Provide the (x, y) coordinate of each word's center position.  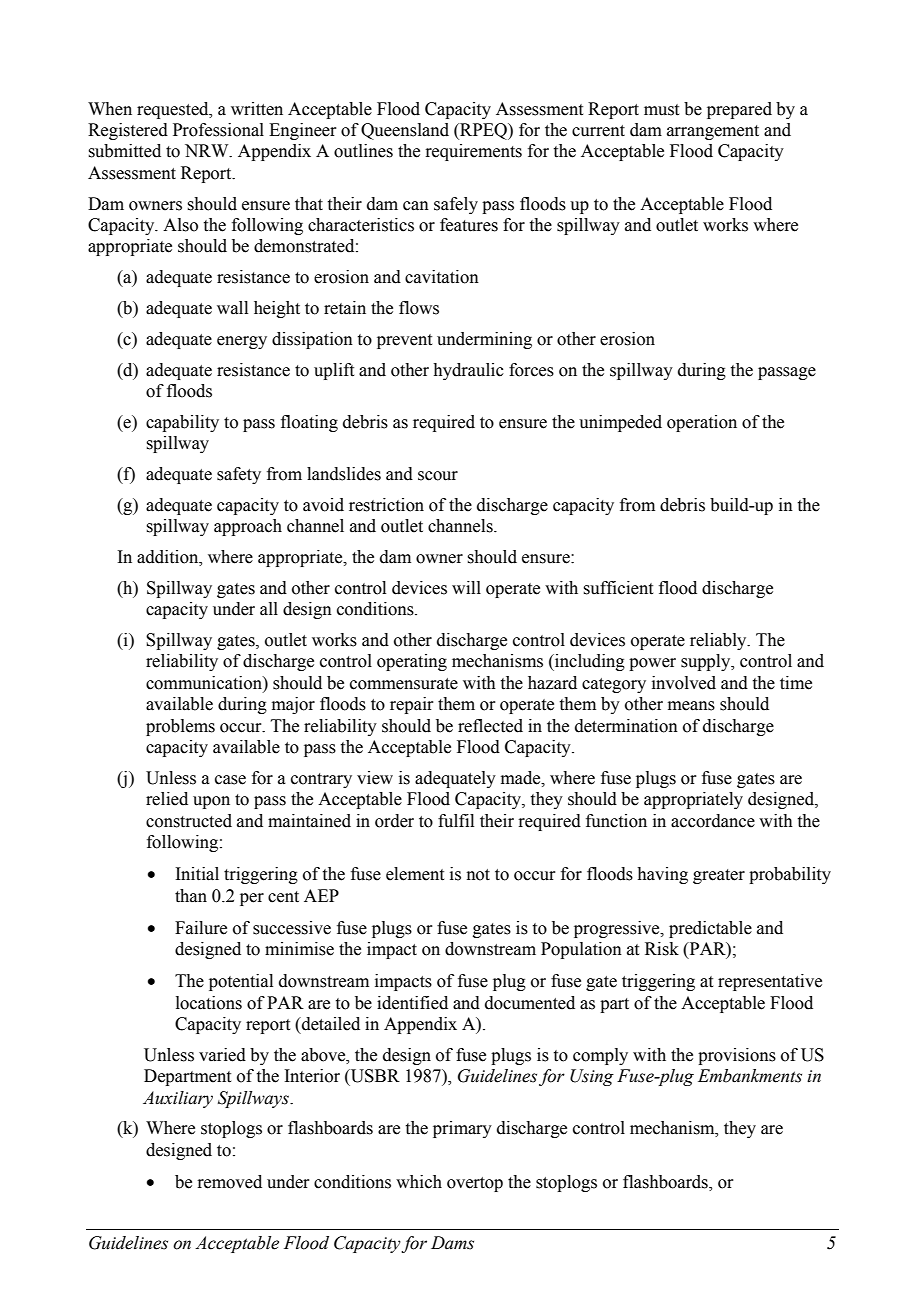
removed (229, 1182)
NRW (208, 151)
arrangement (713, 132)
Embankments (750, 1076)
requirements (473, 152)
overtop (475, 1184)
